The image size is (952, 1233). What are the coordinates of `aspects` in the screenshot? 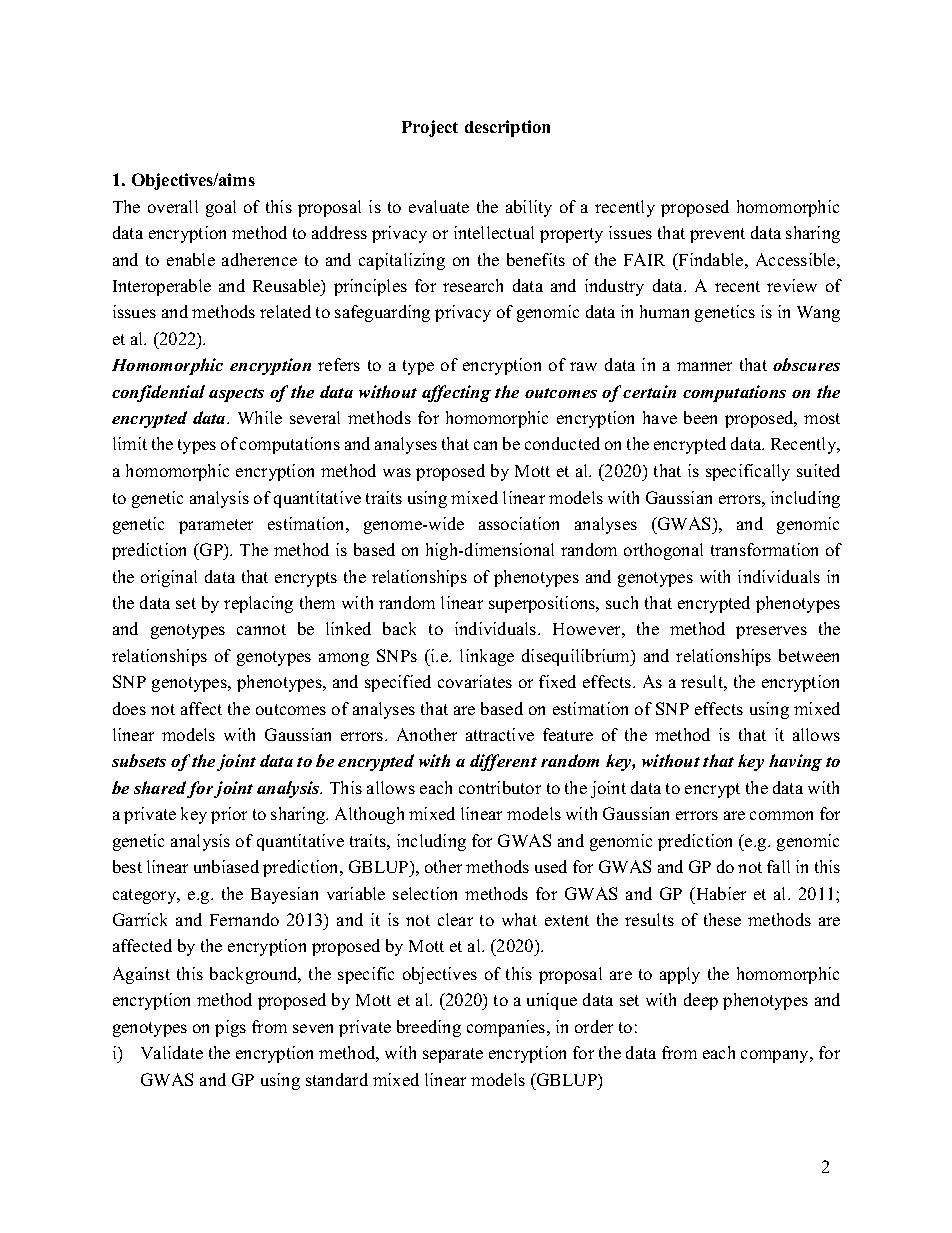 It's located at (236, 395).
